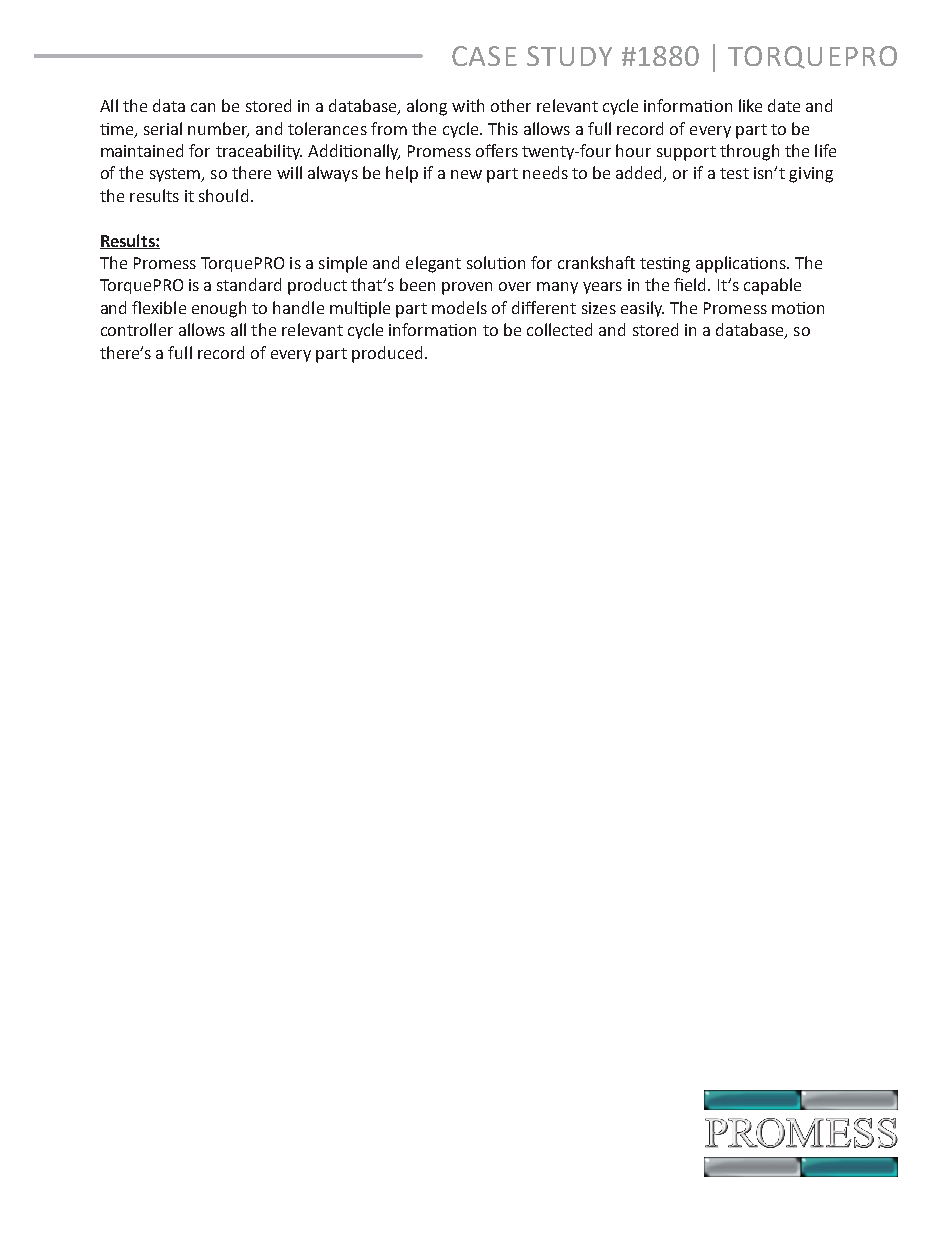  I want to click on new, so click(466, 174).
